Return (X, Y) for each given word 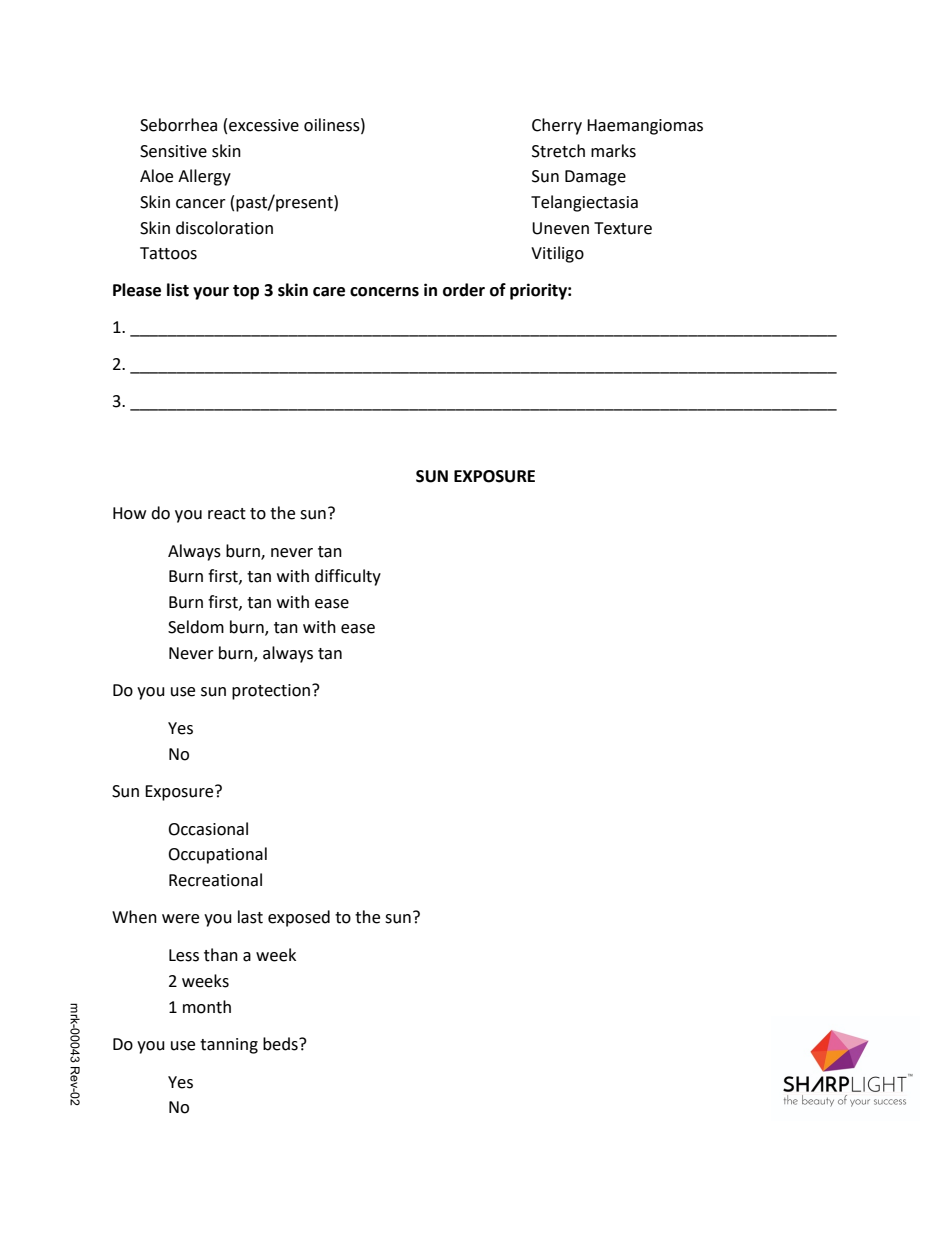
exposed (299, 918)
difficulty (348, 577)
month (207, 1007)
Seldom (196, 627)
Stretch (558, 151)
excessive (264, 125)
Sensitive (173, 151)
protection (272, 692)
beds (281, 1044)
